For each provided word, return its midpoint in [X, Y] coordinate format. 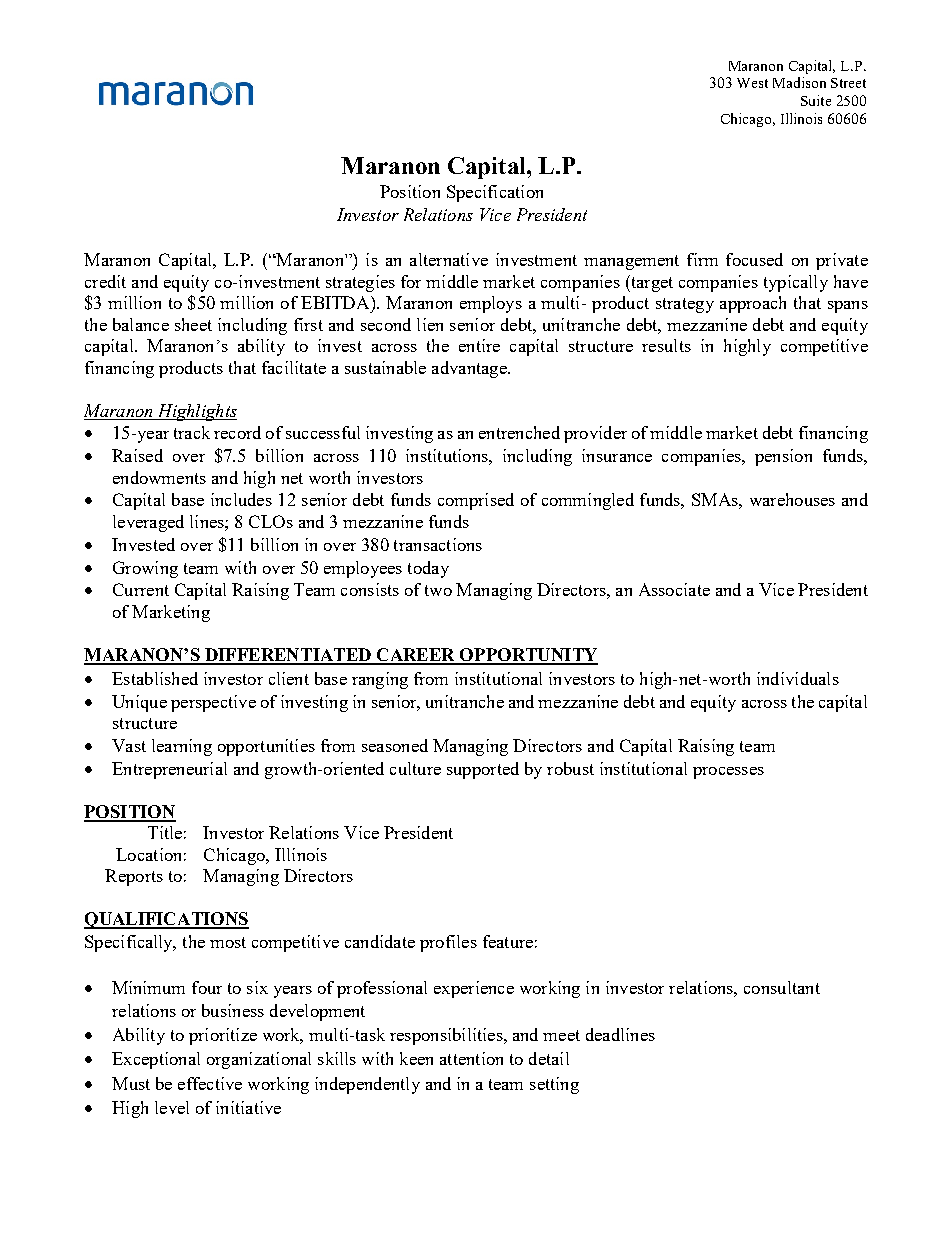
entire [479, 345]
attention [471, 1058]
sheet [193, 324]
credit [105, 281]
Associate [674, 589]
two [438, 590]
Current [141, 589]
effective [210, 1083]
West [752, 83]
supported [483, 770]
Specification [495, 193]
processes [728, 773]
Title [165, 832]
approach [753, 304]
